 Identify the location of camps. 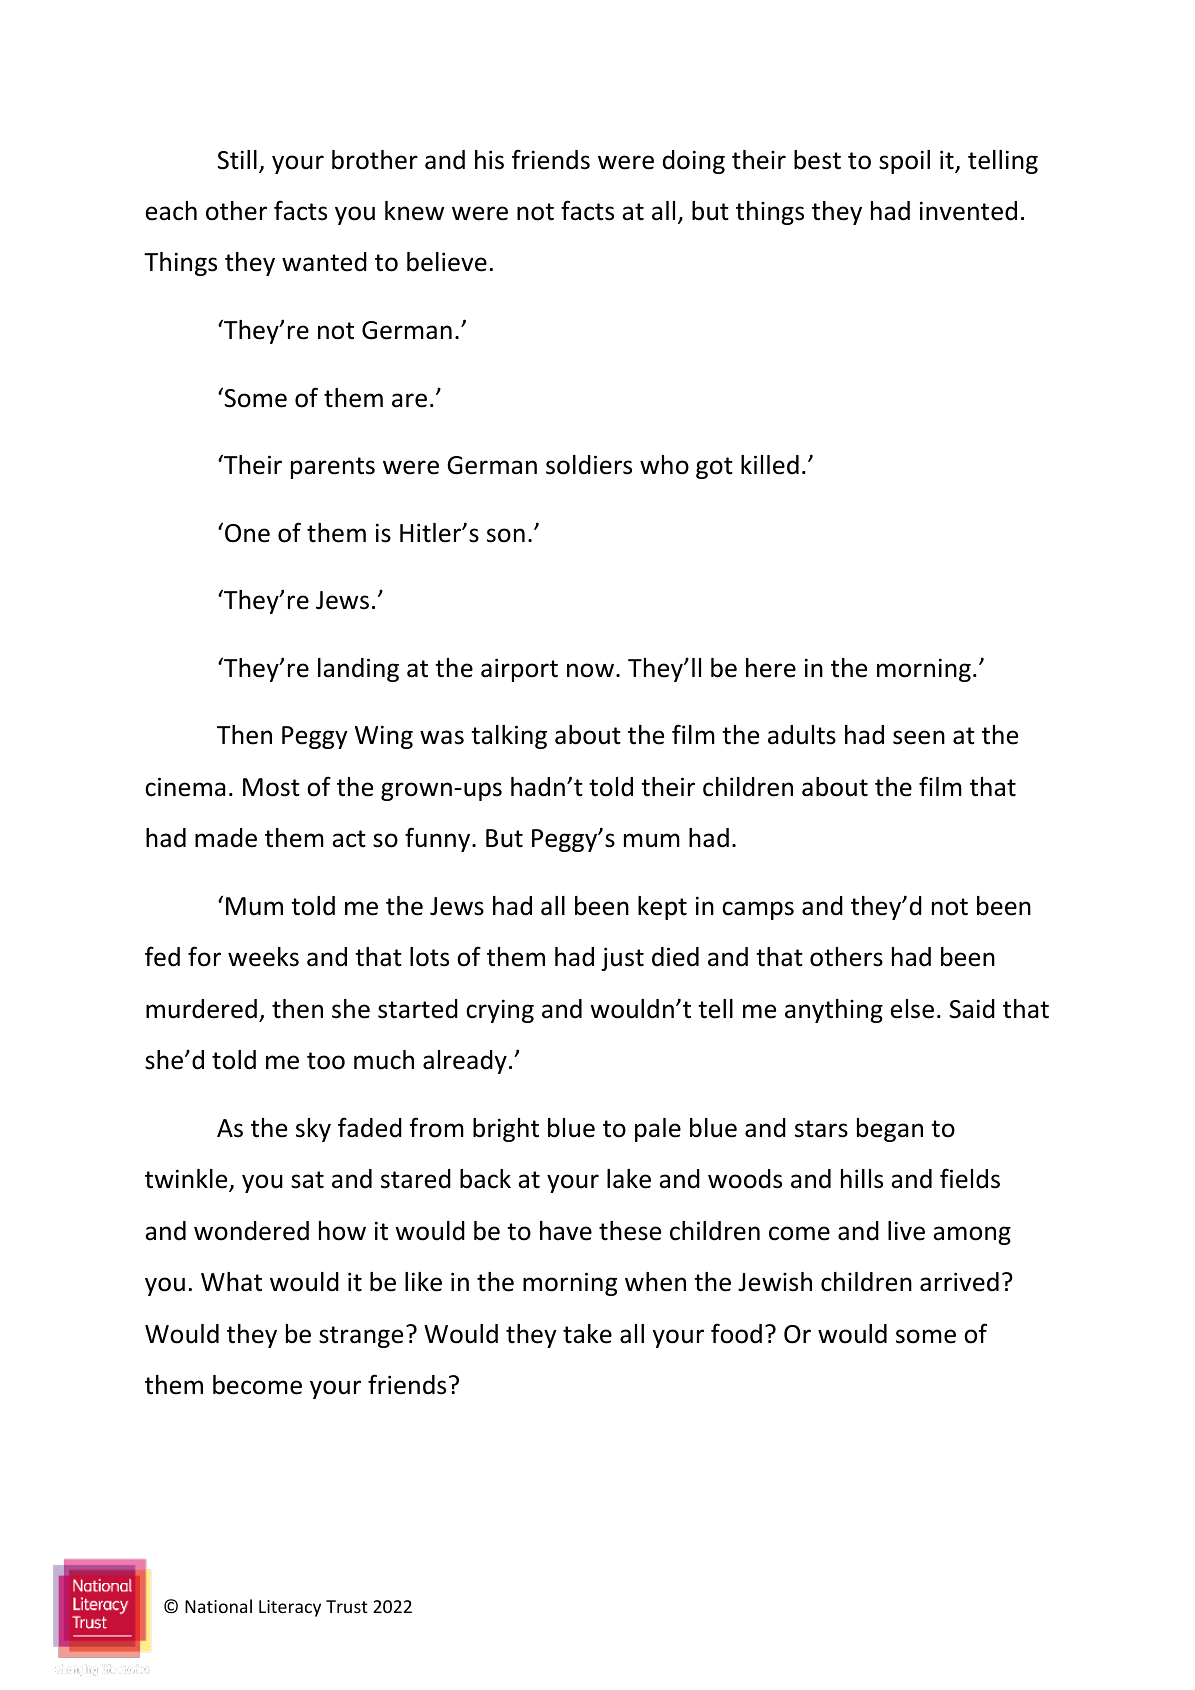
(758, 910).
